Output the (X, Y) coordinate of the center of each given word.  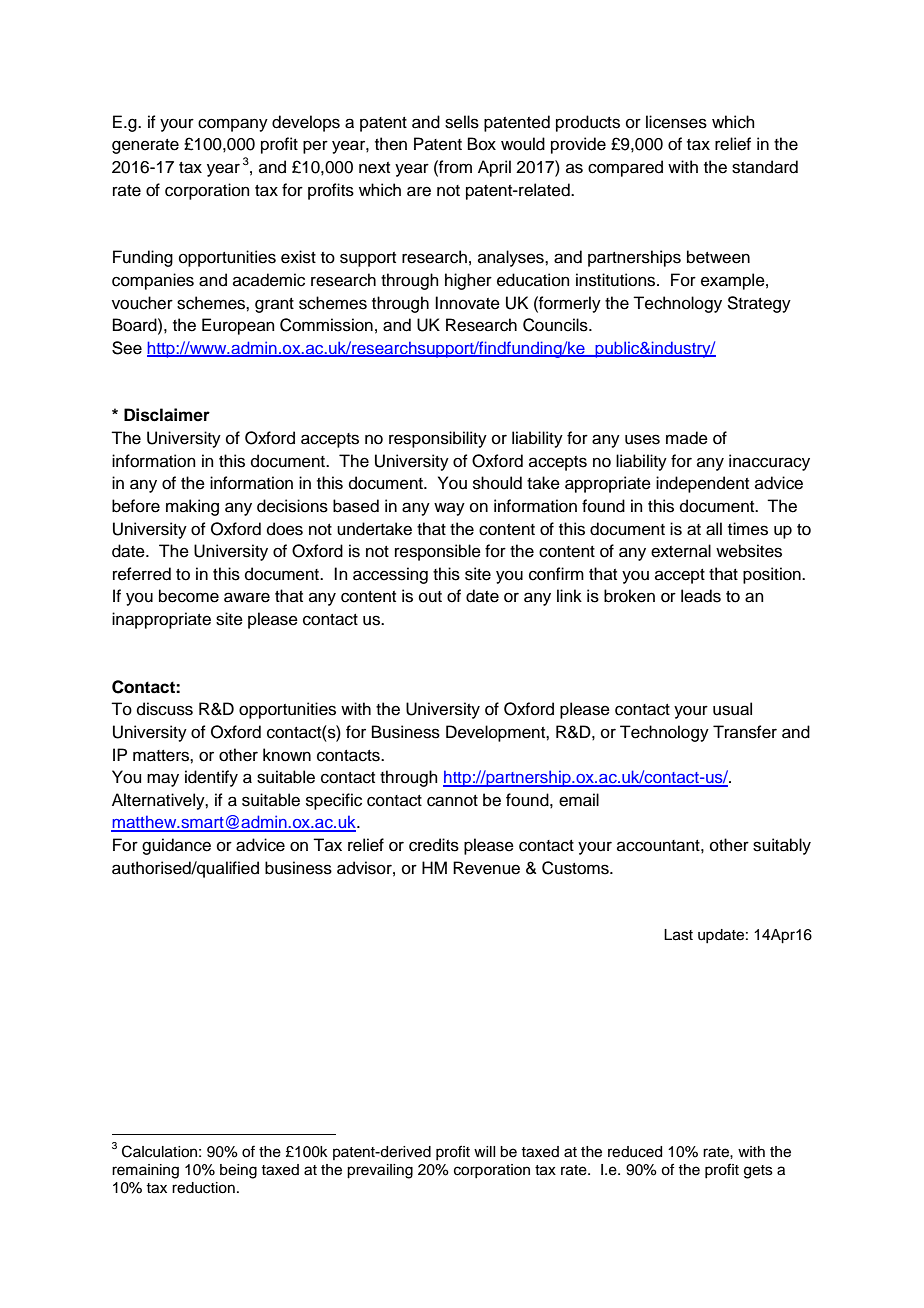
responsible (438, 552)
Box (482, 144)
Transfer (745, 732)
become (189, 596)
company (233, 125)
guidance (176, 846)
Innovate (467, 303)
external (681, 551)
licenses (676, 122)
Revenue (486, 868)
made (687, 438)
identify (211, 778)
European (238, 326)
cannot (452, 801)
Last (678, 935)
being (238, 1171)
